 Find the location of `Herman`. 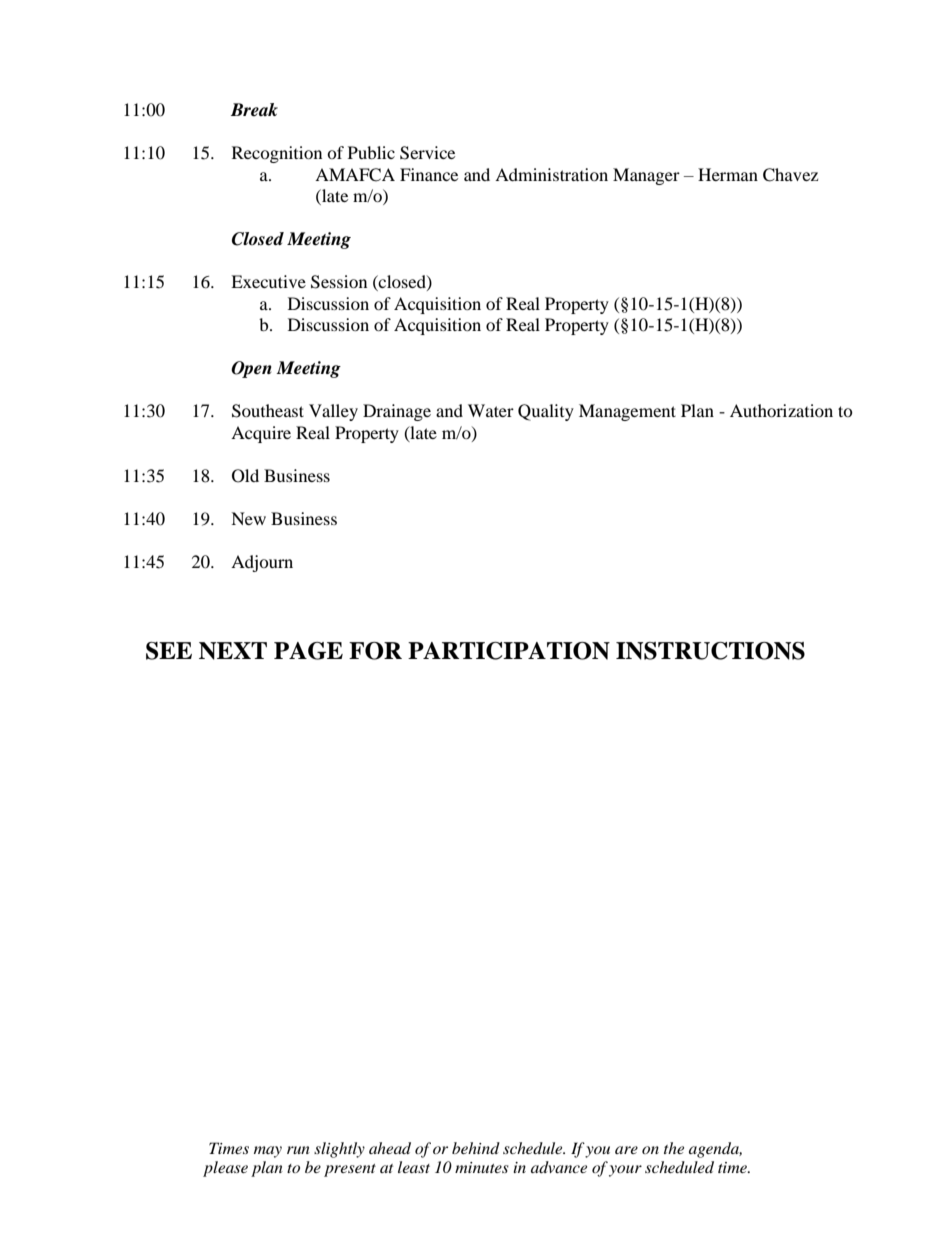

Herman is located at coordinates (728, 174).
